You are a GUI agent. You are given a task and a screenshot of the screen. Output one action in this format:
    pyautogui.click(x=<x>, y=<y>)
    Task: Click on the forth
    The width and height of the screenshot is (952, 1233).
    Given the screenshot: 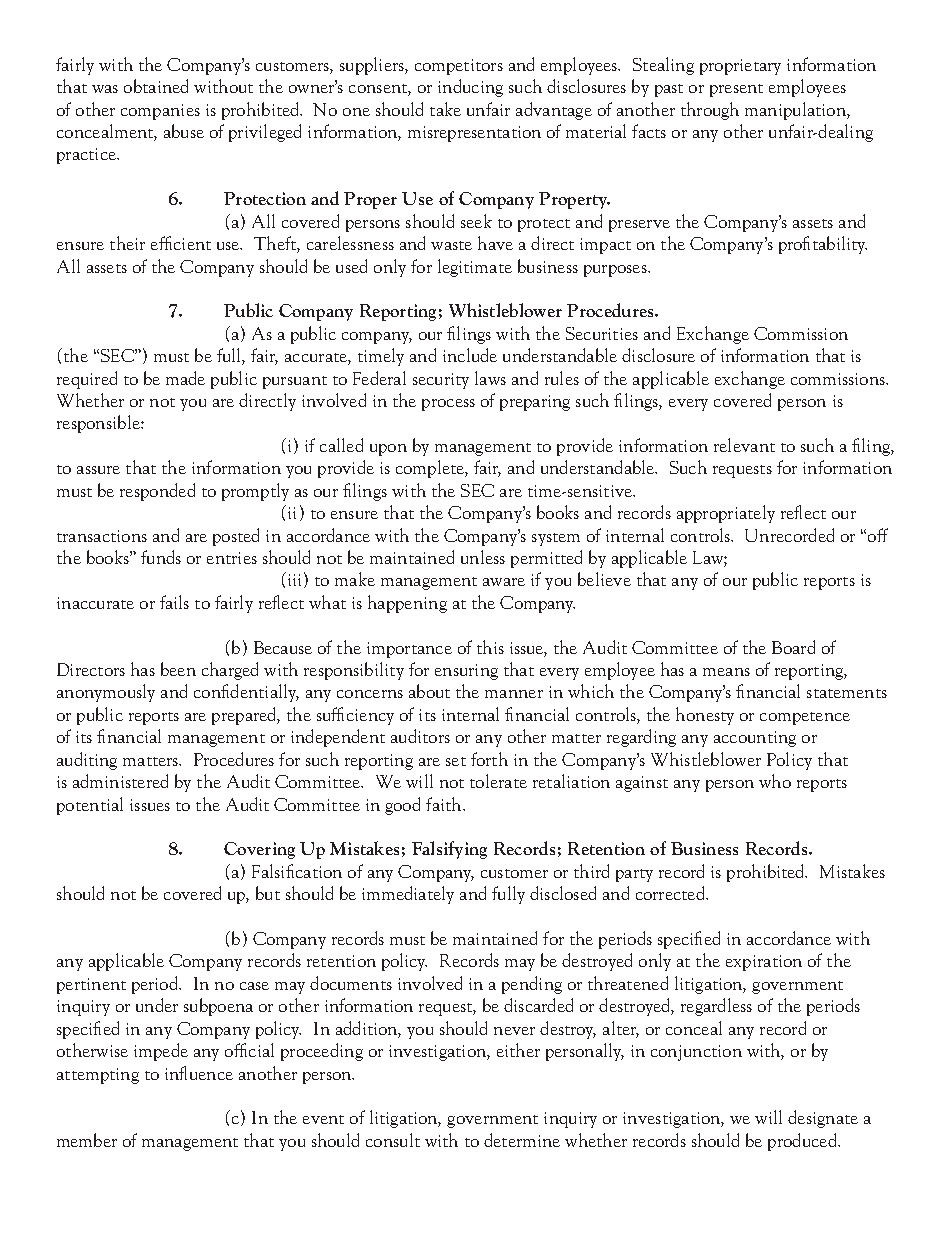 What is the action you would take?
    pyautogui.click(x=489, y=759)
